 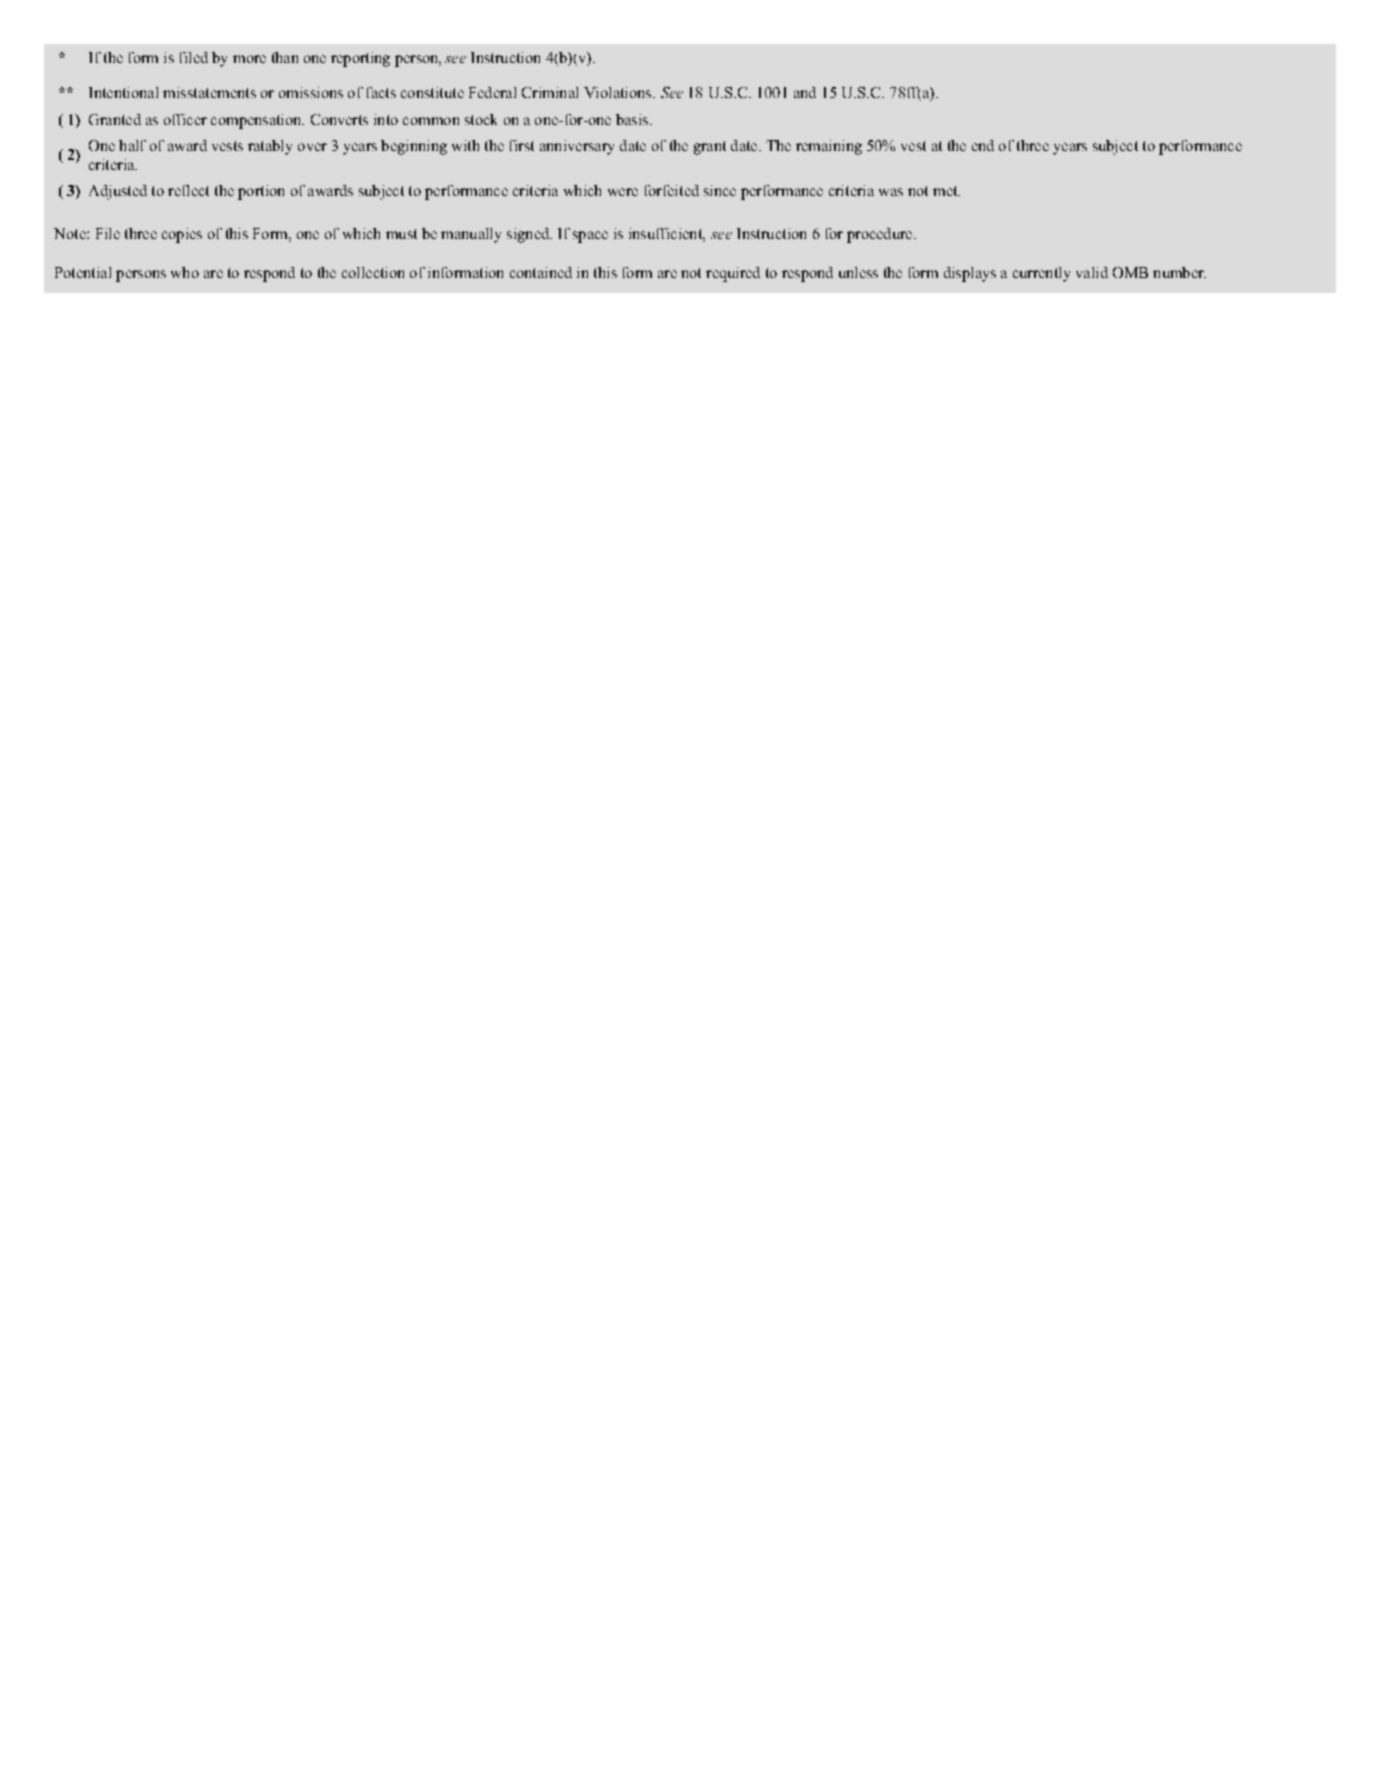 What do you see at coordinates (185, 272) in the screenshot?
I see `who` at bounding box center [185, 272].
